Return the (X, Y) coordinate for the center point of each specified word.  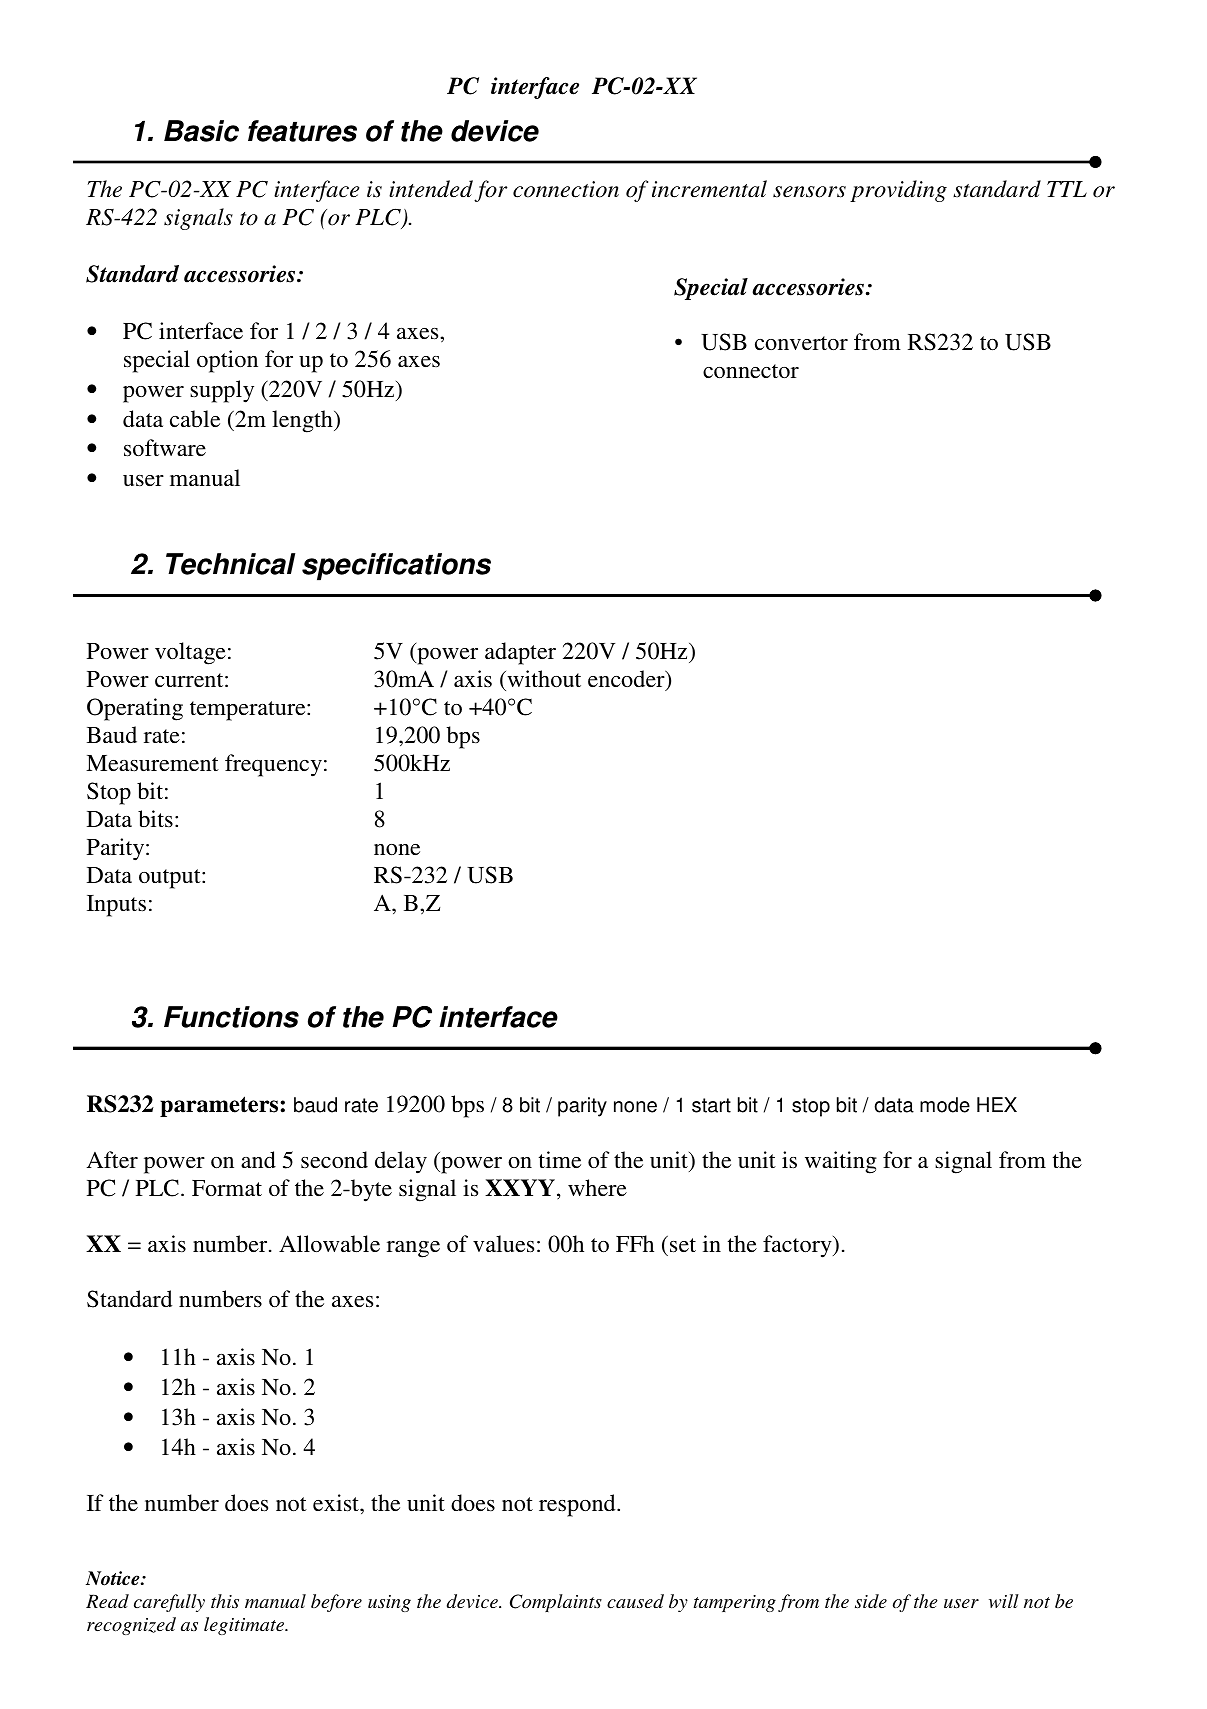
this (225, 1601)
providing (898, 191)
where (597, 1187)
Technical (230, 564)
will (1004, 1601)
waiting (841, 1162)
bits (155, 818)
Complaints (556, 1603)
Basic (201, 131)
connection (566, 189)
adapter (520, 653)
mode (945, 1105)
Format (227, 1188)
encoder (627, 680)
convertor (801, 343)
